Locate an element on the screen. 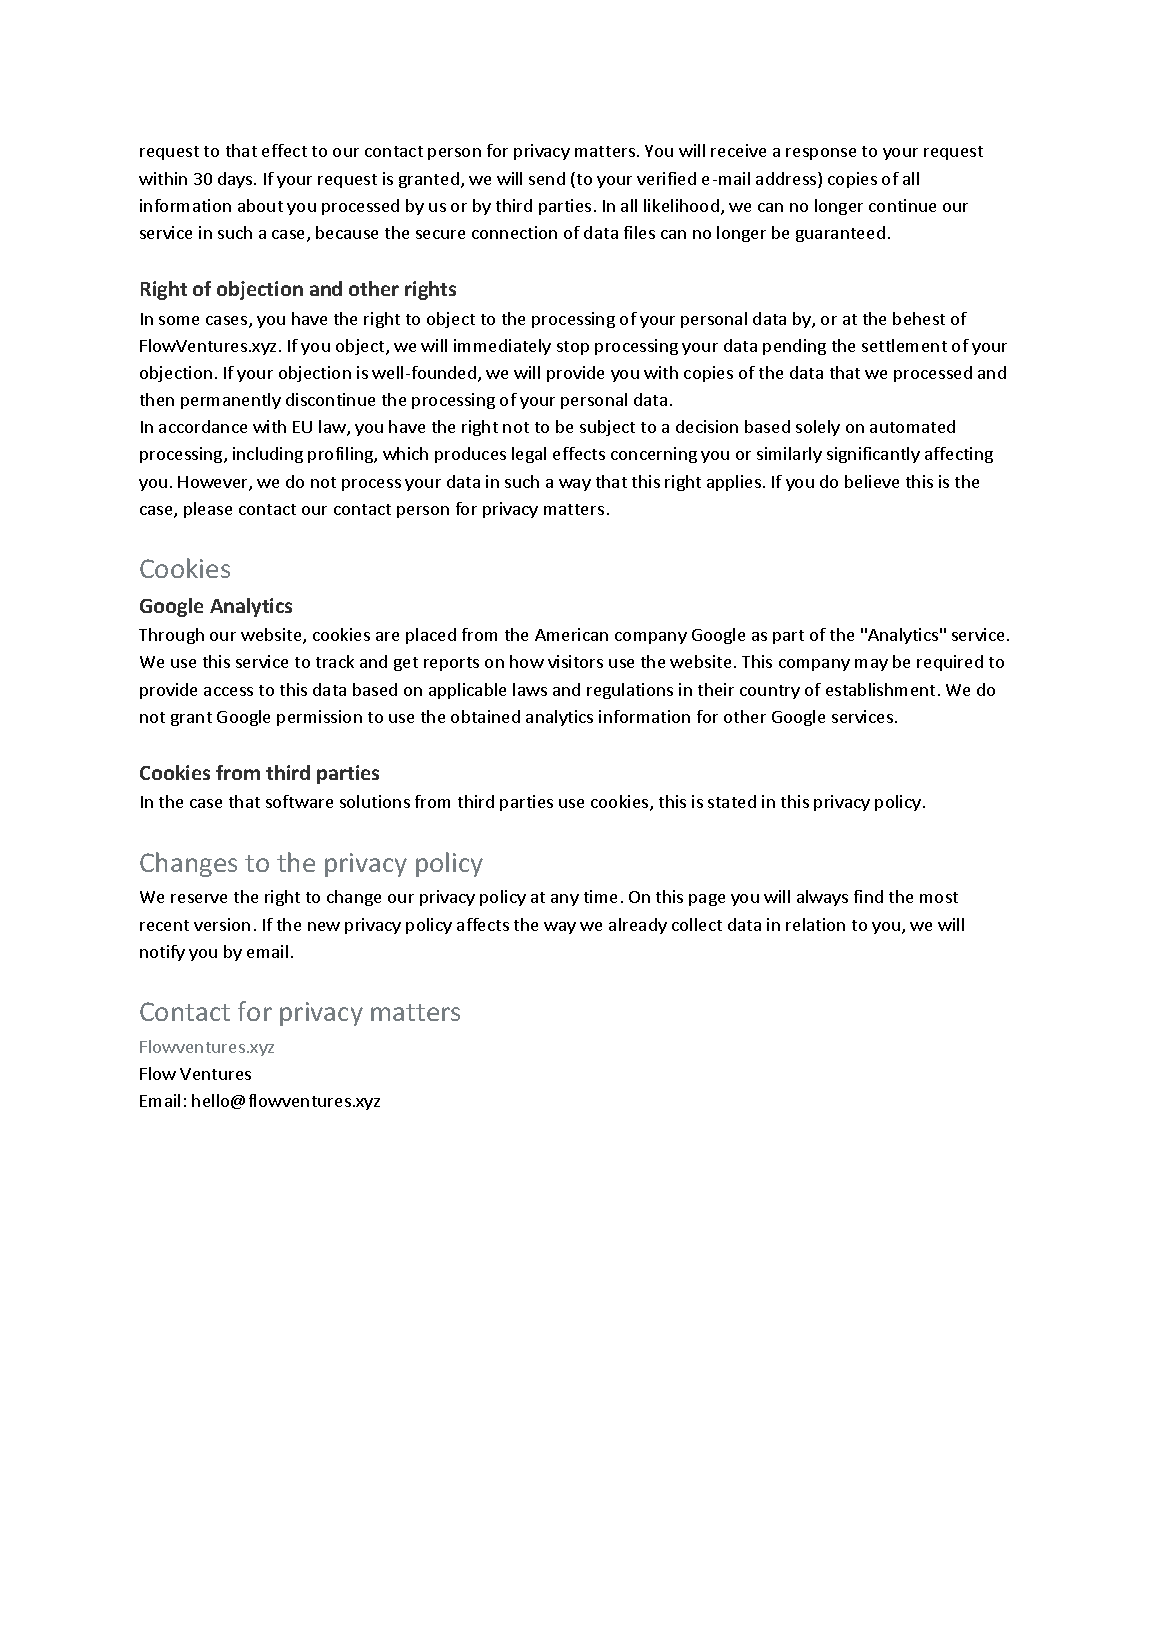  affects is located at coordinates (483, 924).
